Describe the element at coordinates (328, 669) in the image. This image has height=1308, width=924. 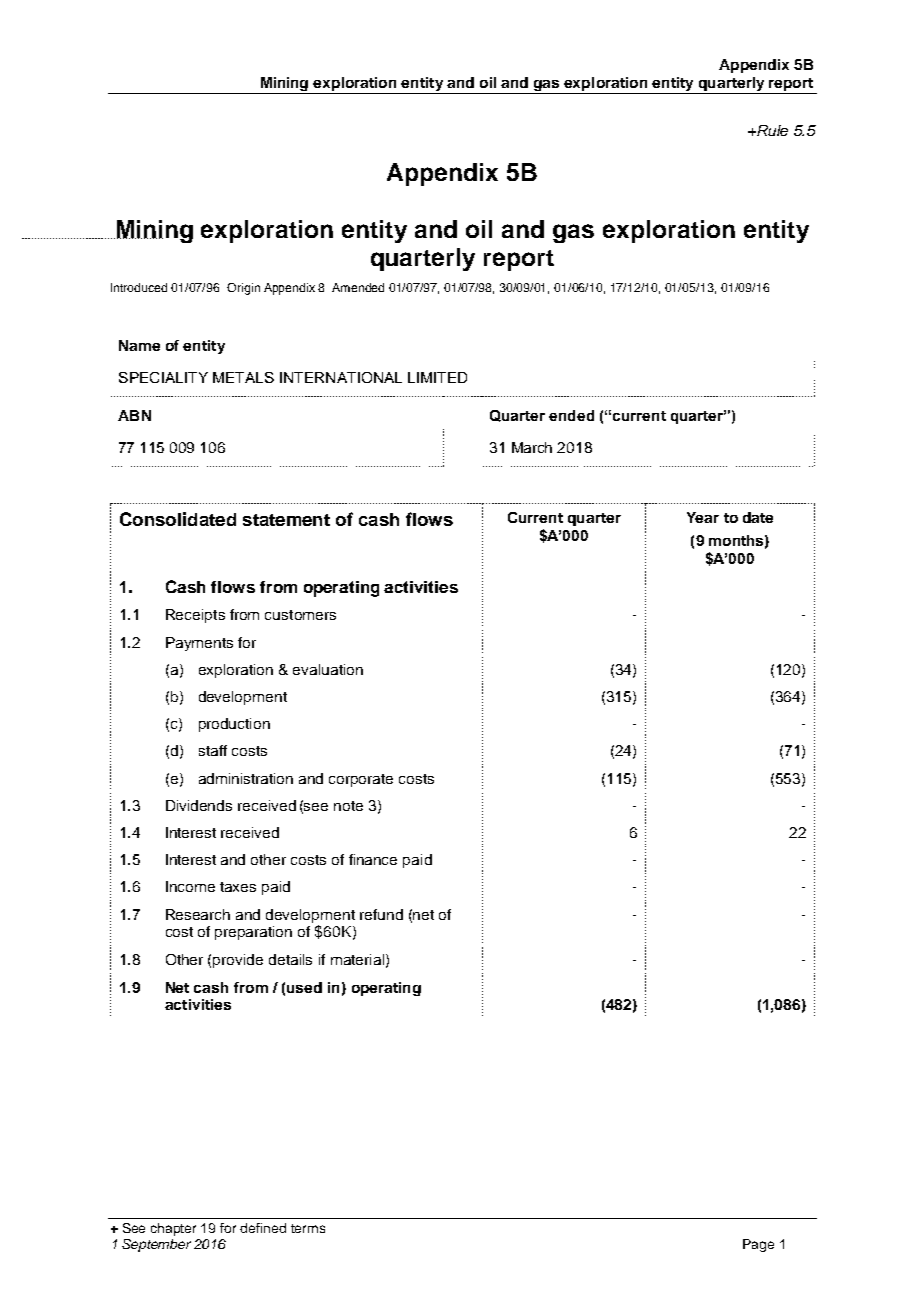
I see `evaluation` at that location.
